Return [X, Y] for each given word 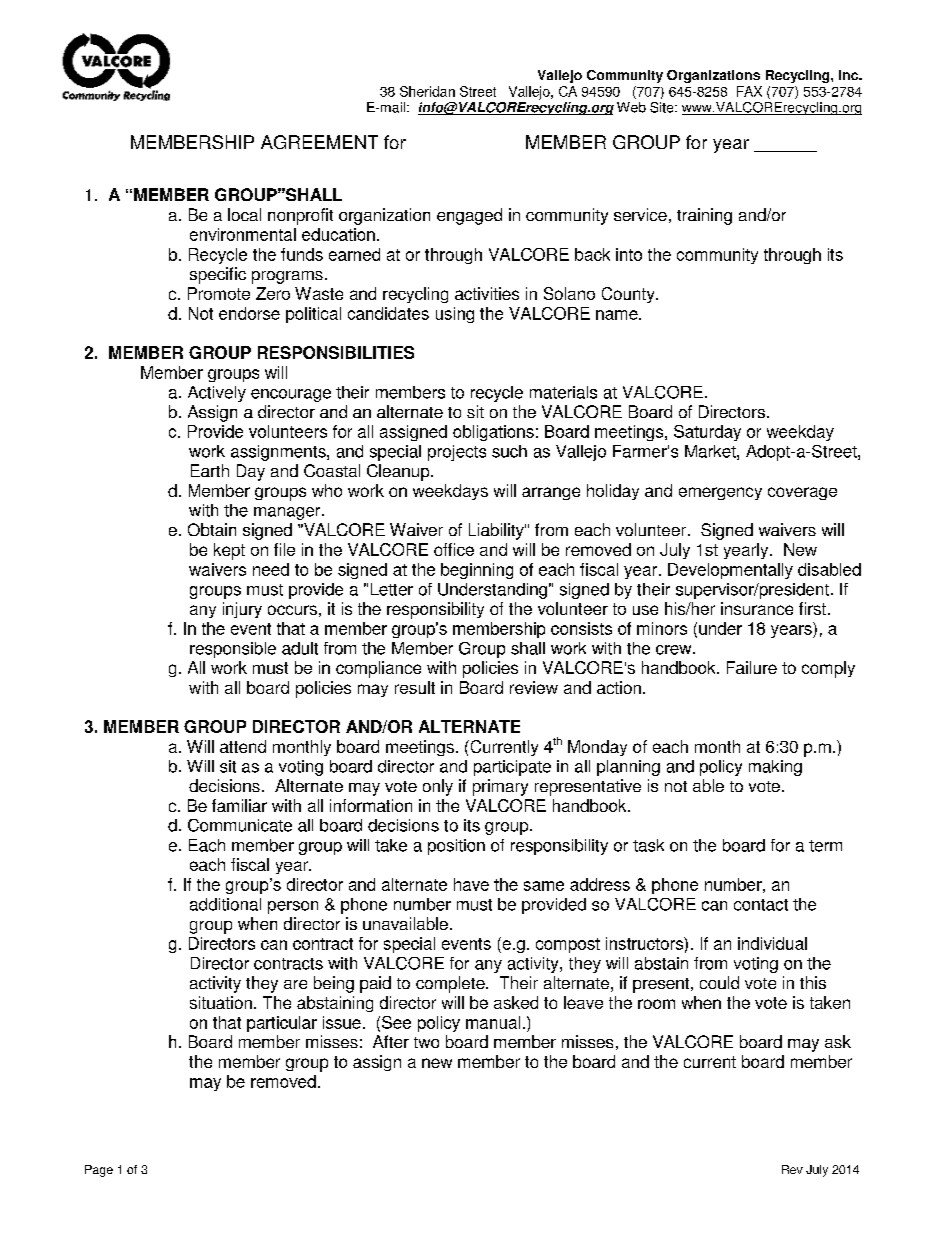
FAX [749, 91]
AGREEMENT [319, 142]
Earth [210, 470]
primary [500, 787]
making [775, 768]
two [426, 1042]
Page [99, 1171]
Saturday [707, 433]
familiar [239, 805]
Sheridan [427, 91]
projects [457, 453]
